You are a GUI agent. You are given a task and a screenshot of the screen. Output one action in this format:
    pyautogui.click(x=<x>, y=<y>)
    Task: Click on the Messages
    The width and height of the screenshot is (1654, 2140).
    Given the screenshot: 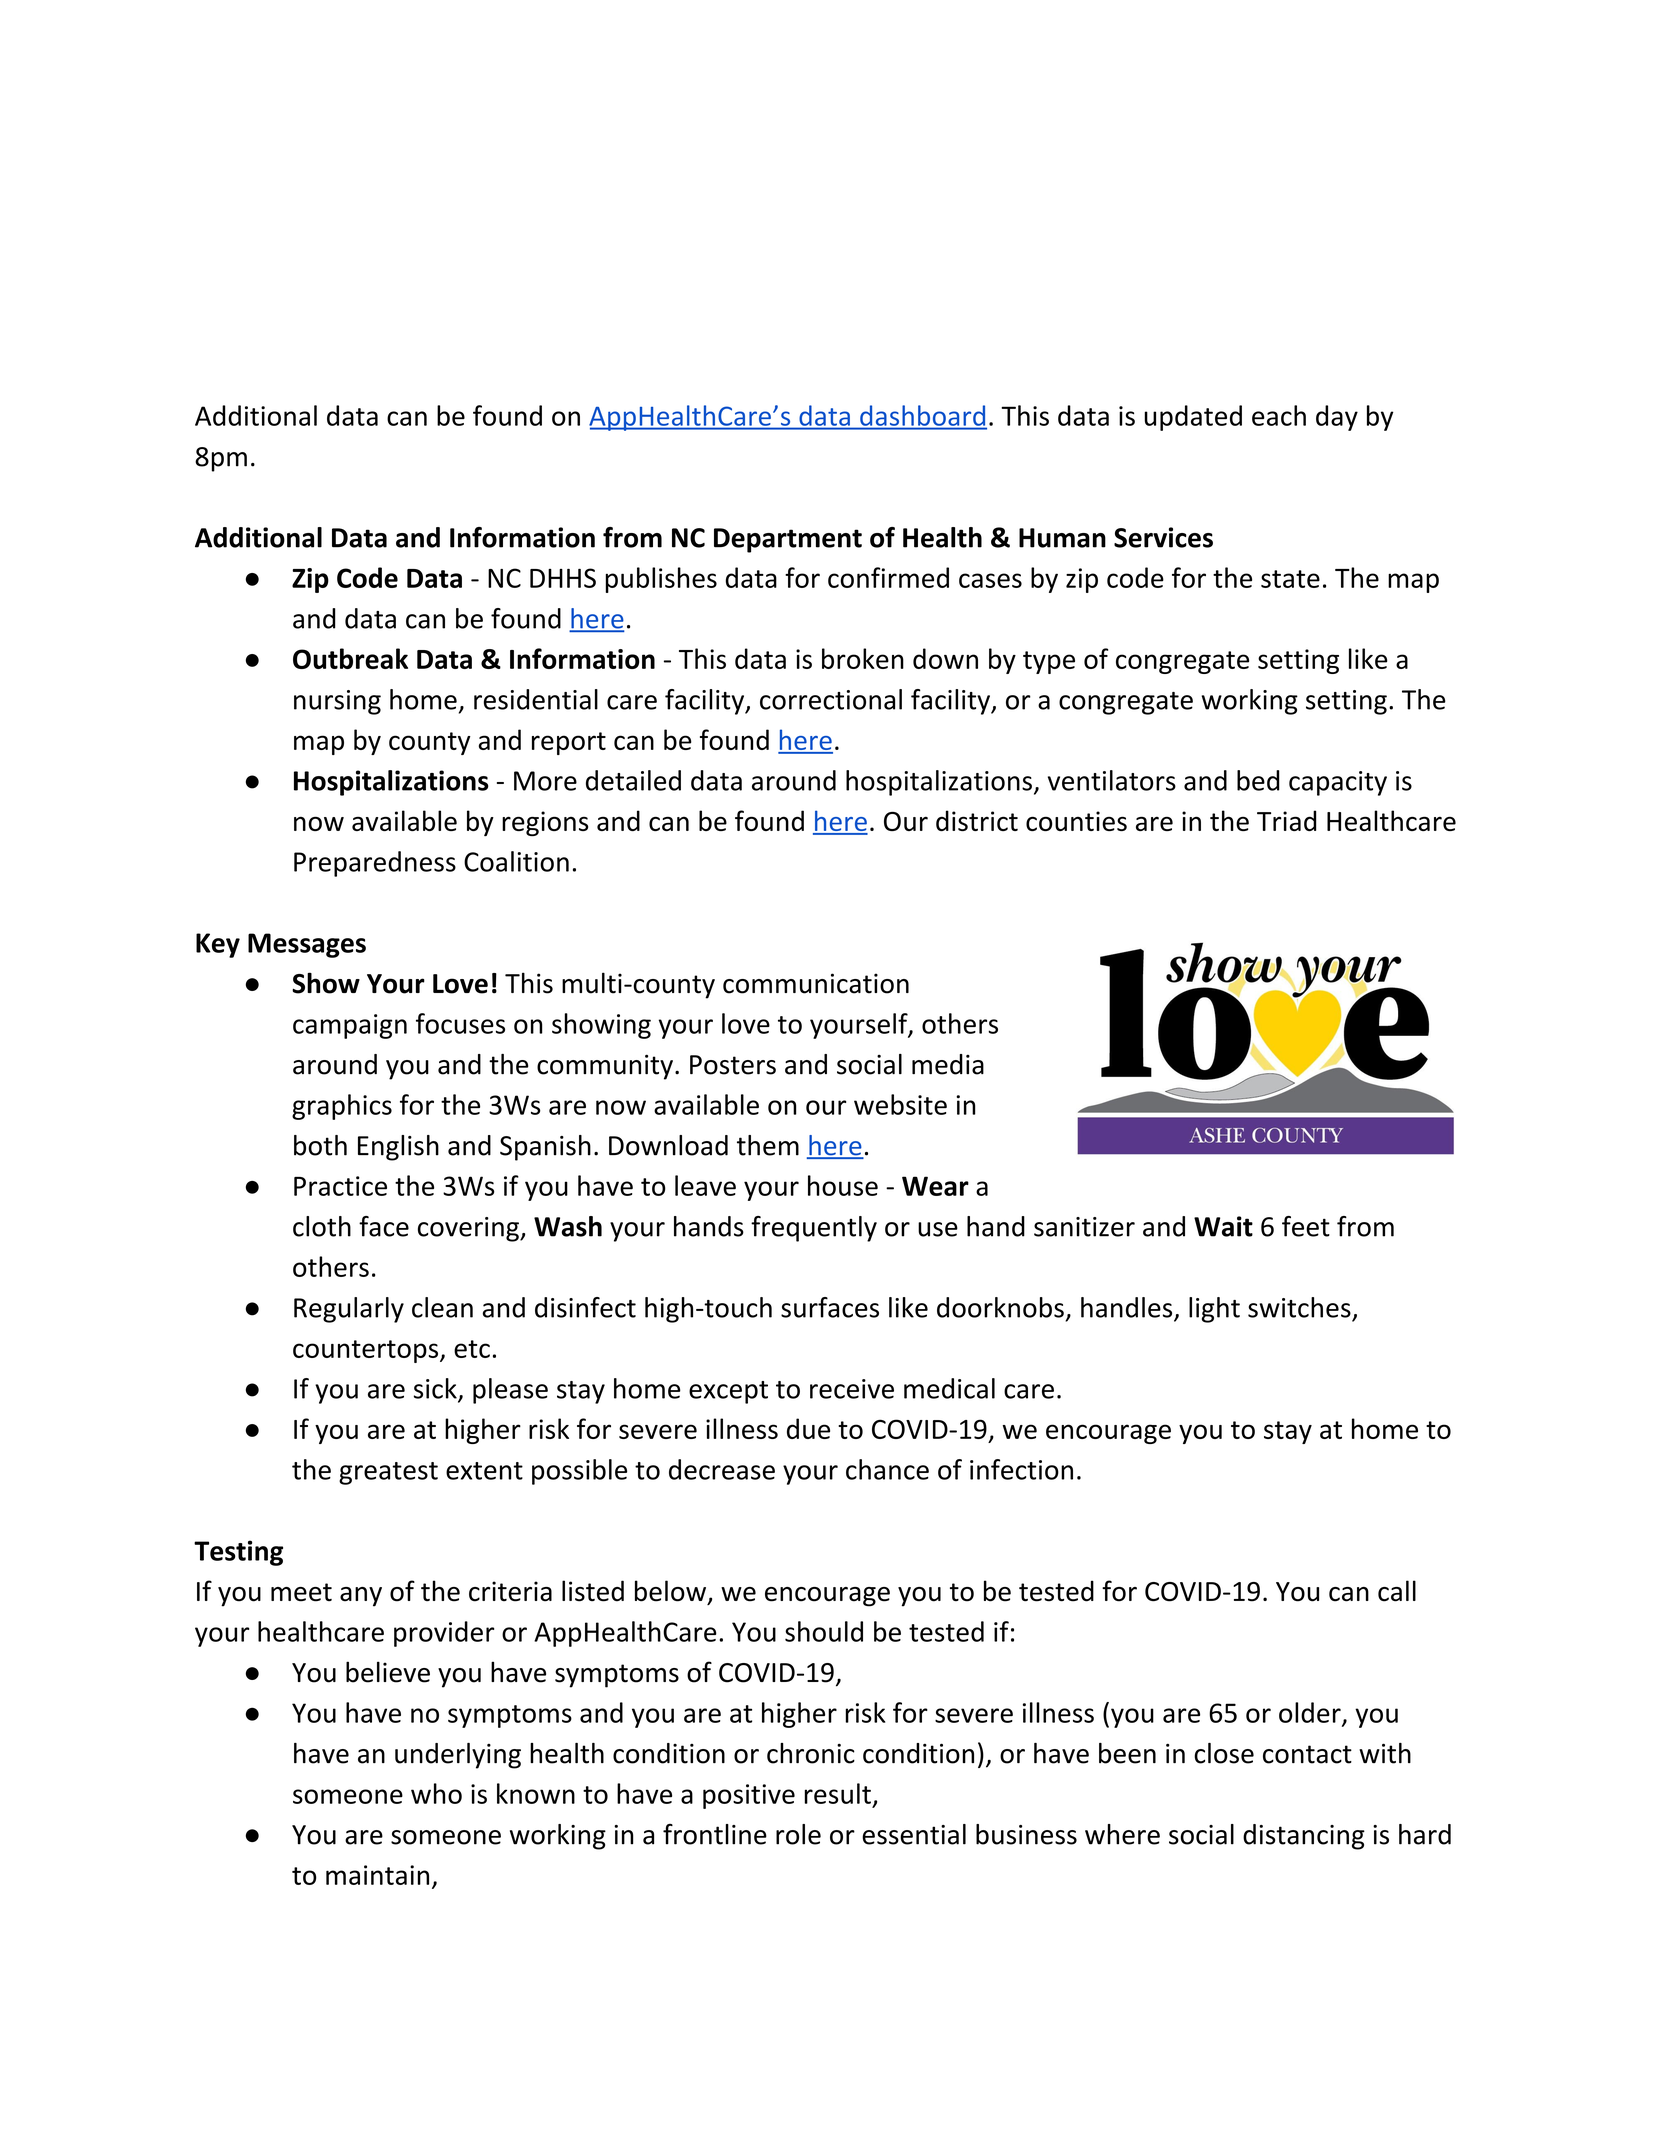 What is the action you would take?
    pyautogui.click(x=307, y=945)
